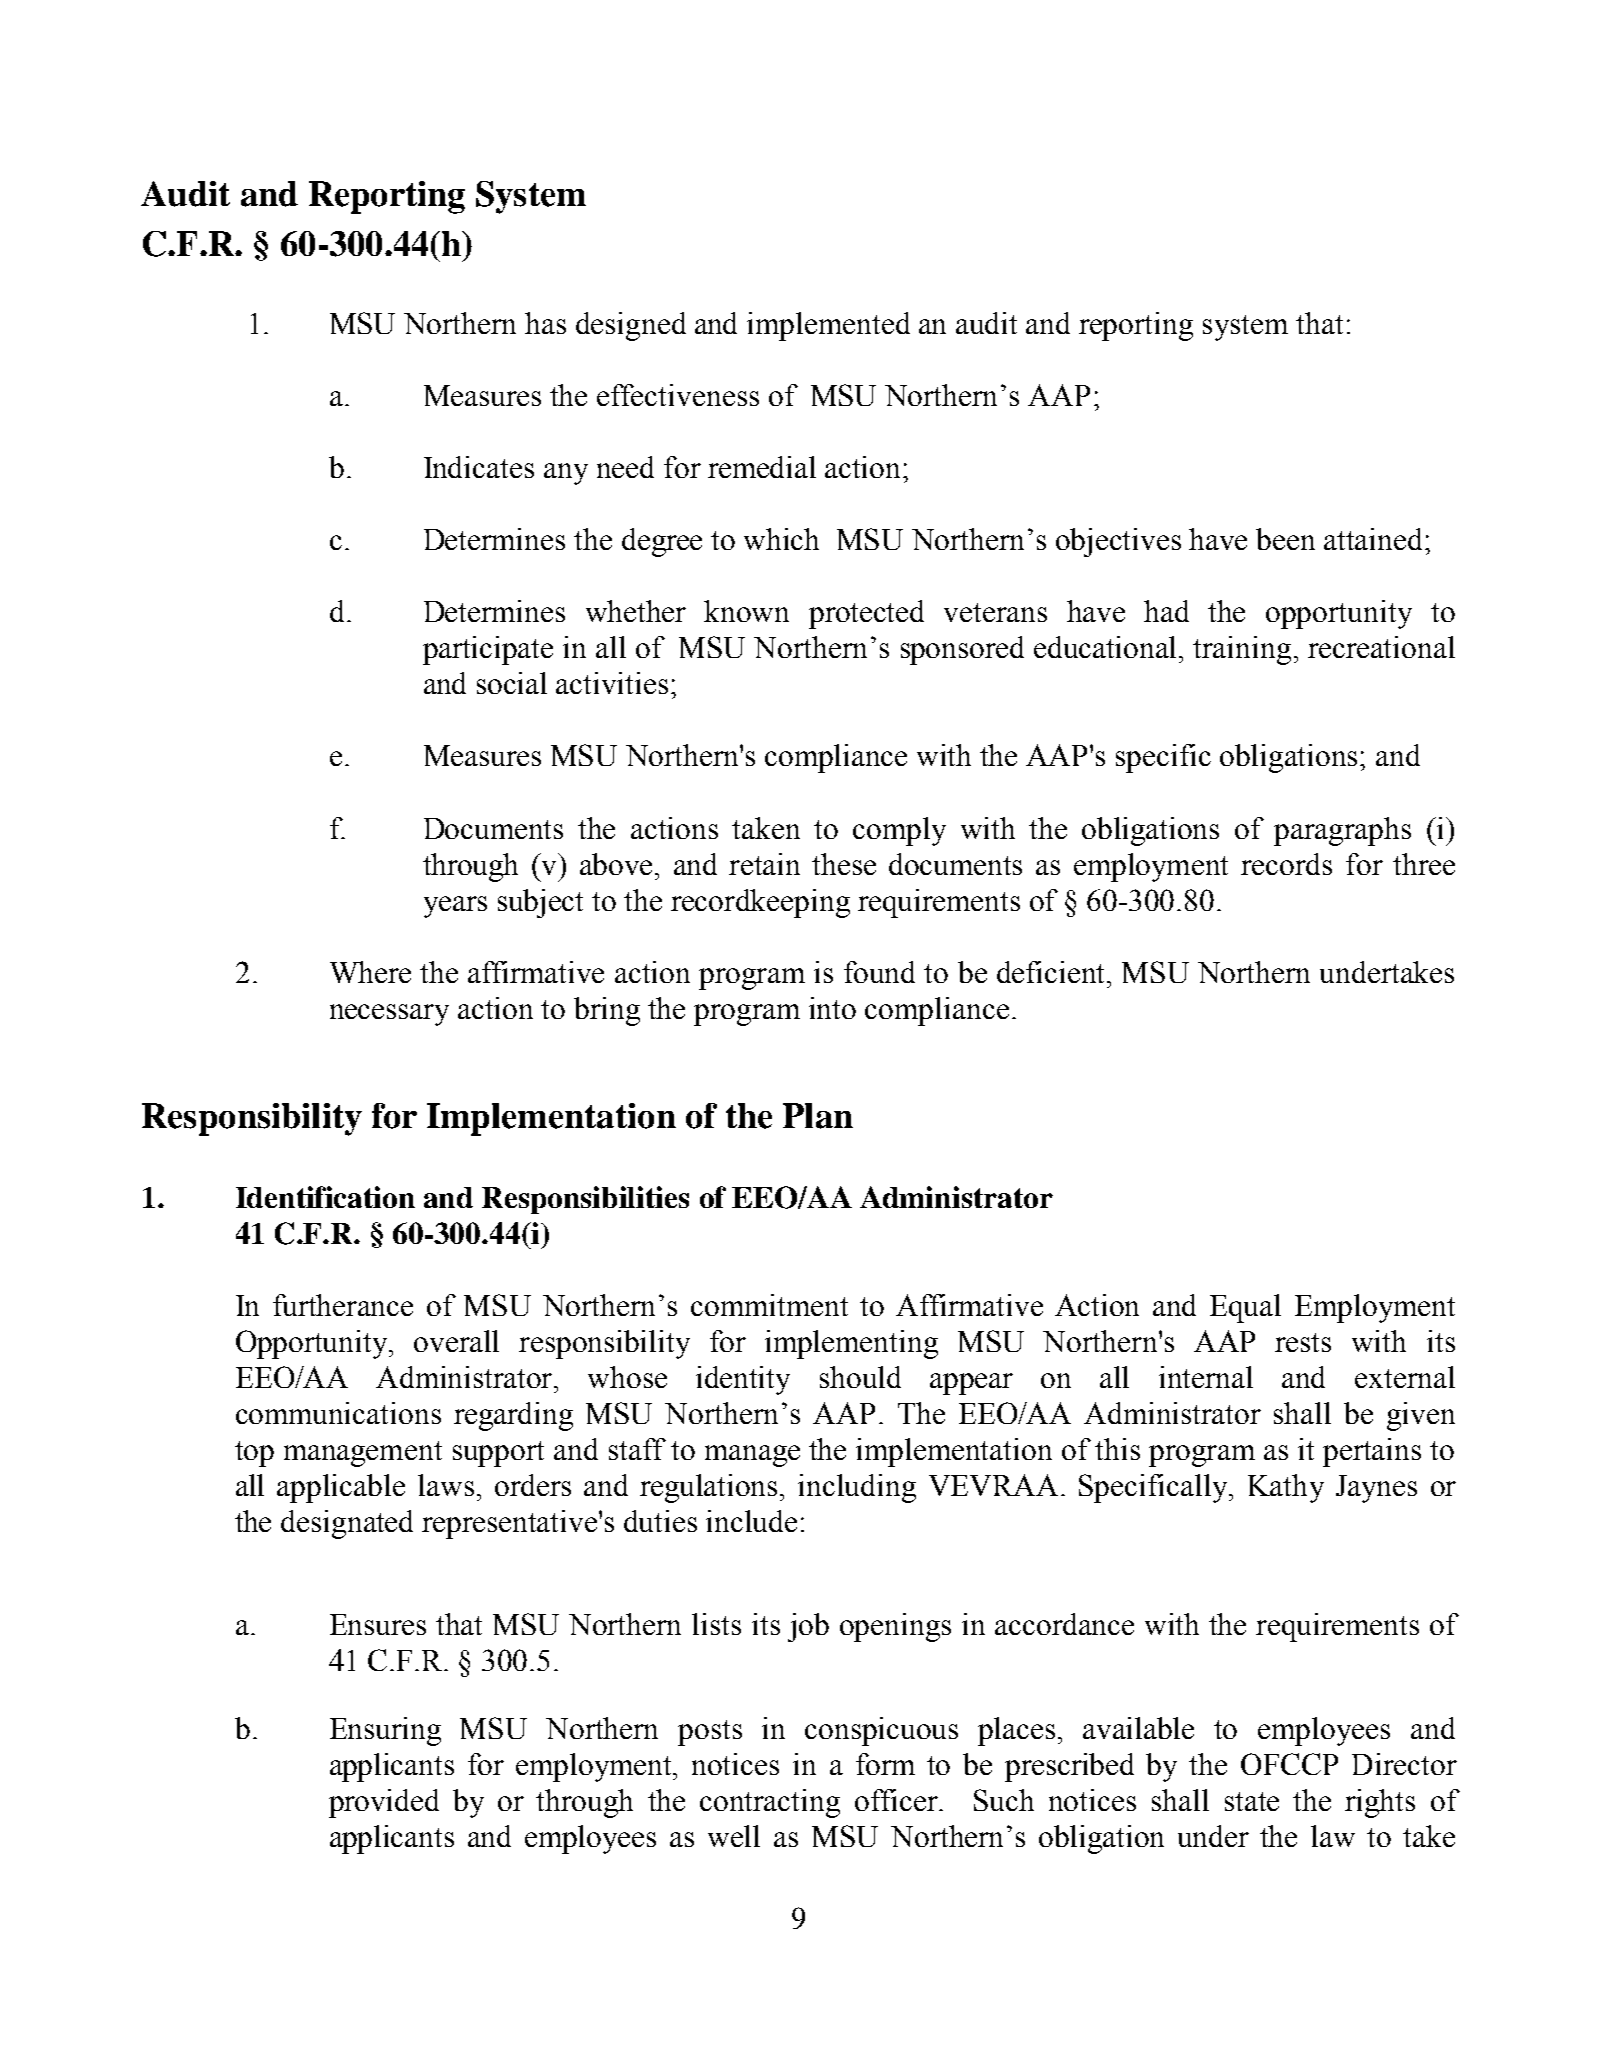  I want to click on been, so click(1285, 539).
